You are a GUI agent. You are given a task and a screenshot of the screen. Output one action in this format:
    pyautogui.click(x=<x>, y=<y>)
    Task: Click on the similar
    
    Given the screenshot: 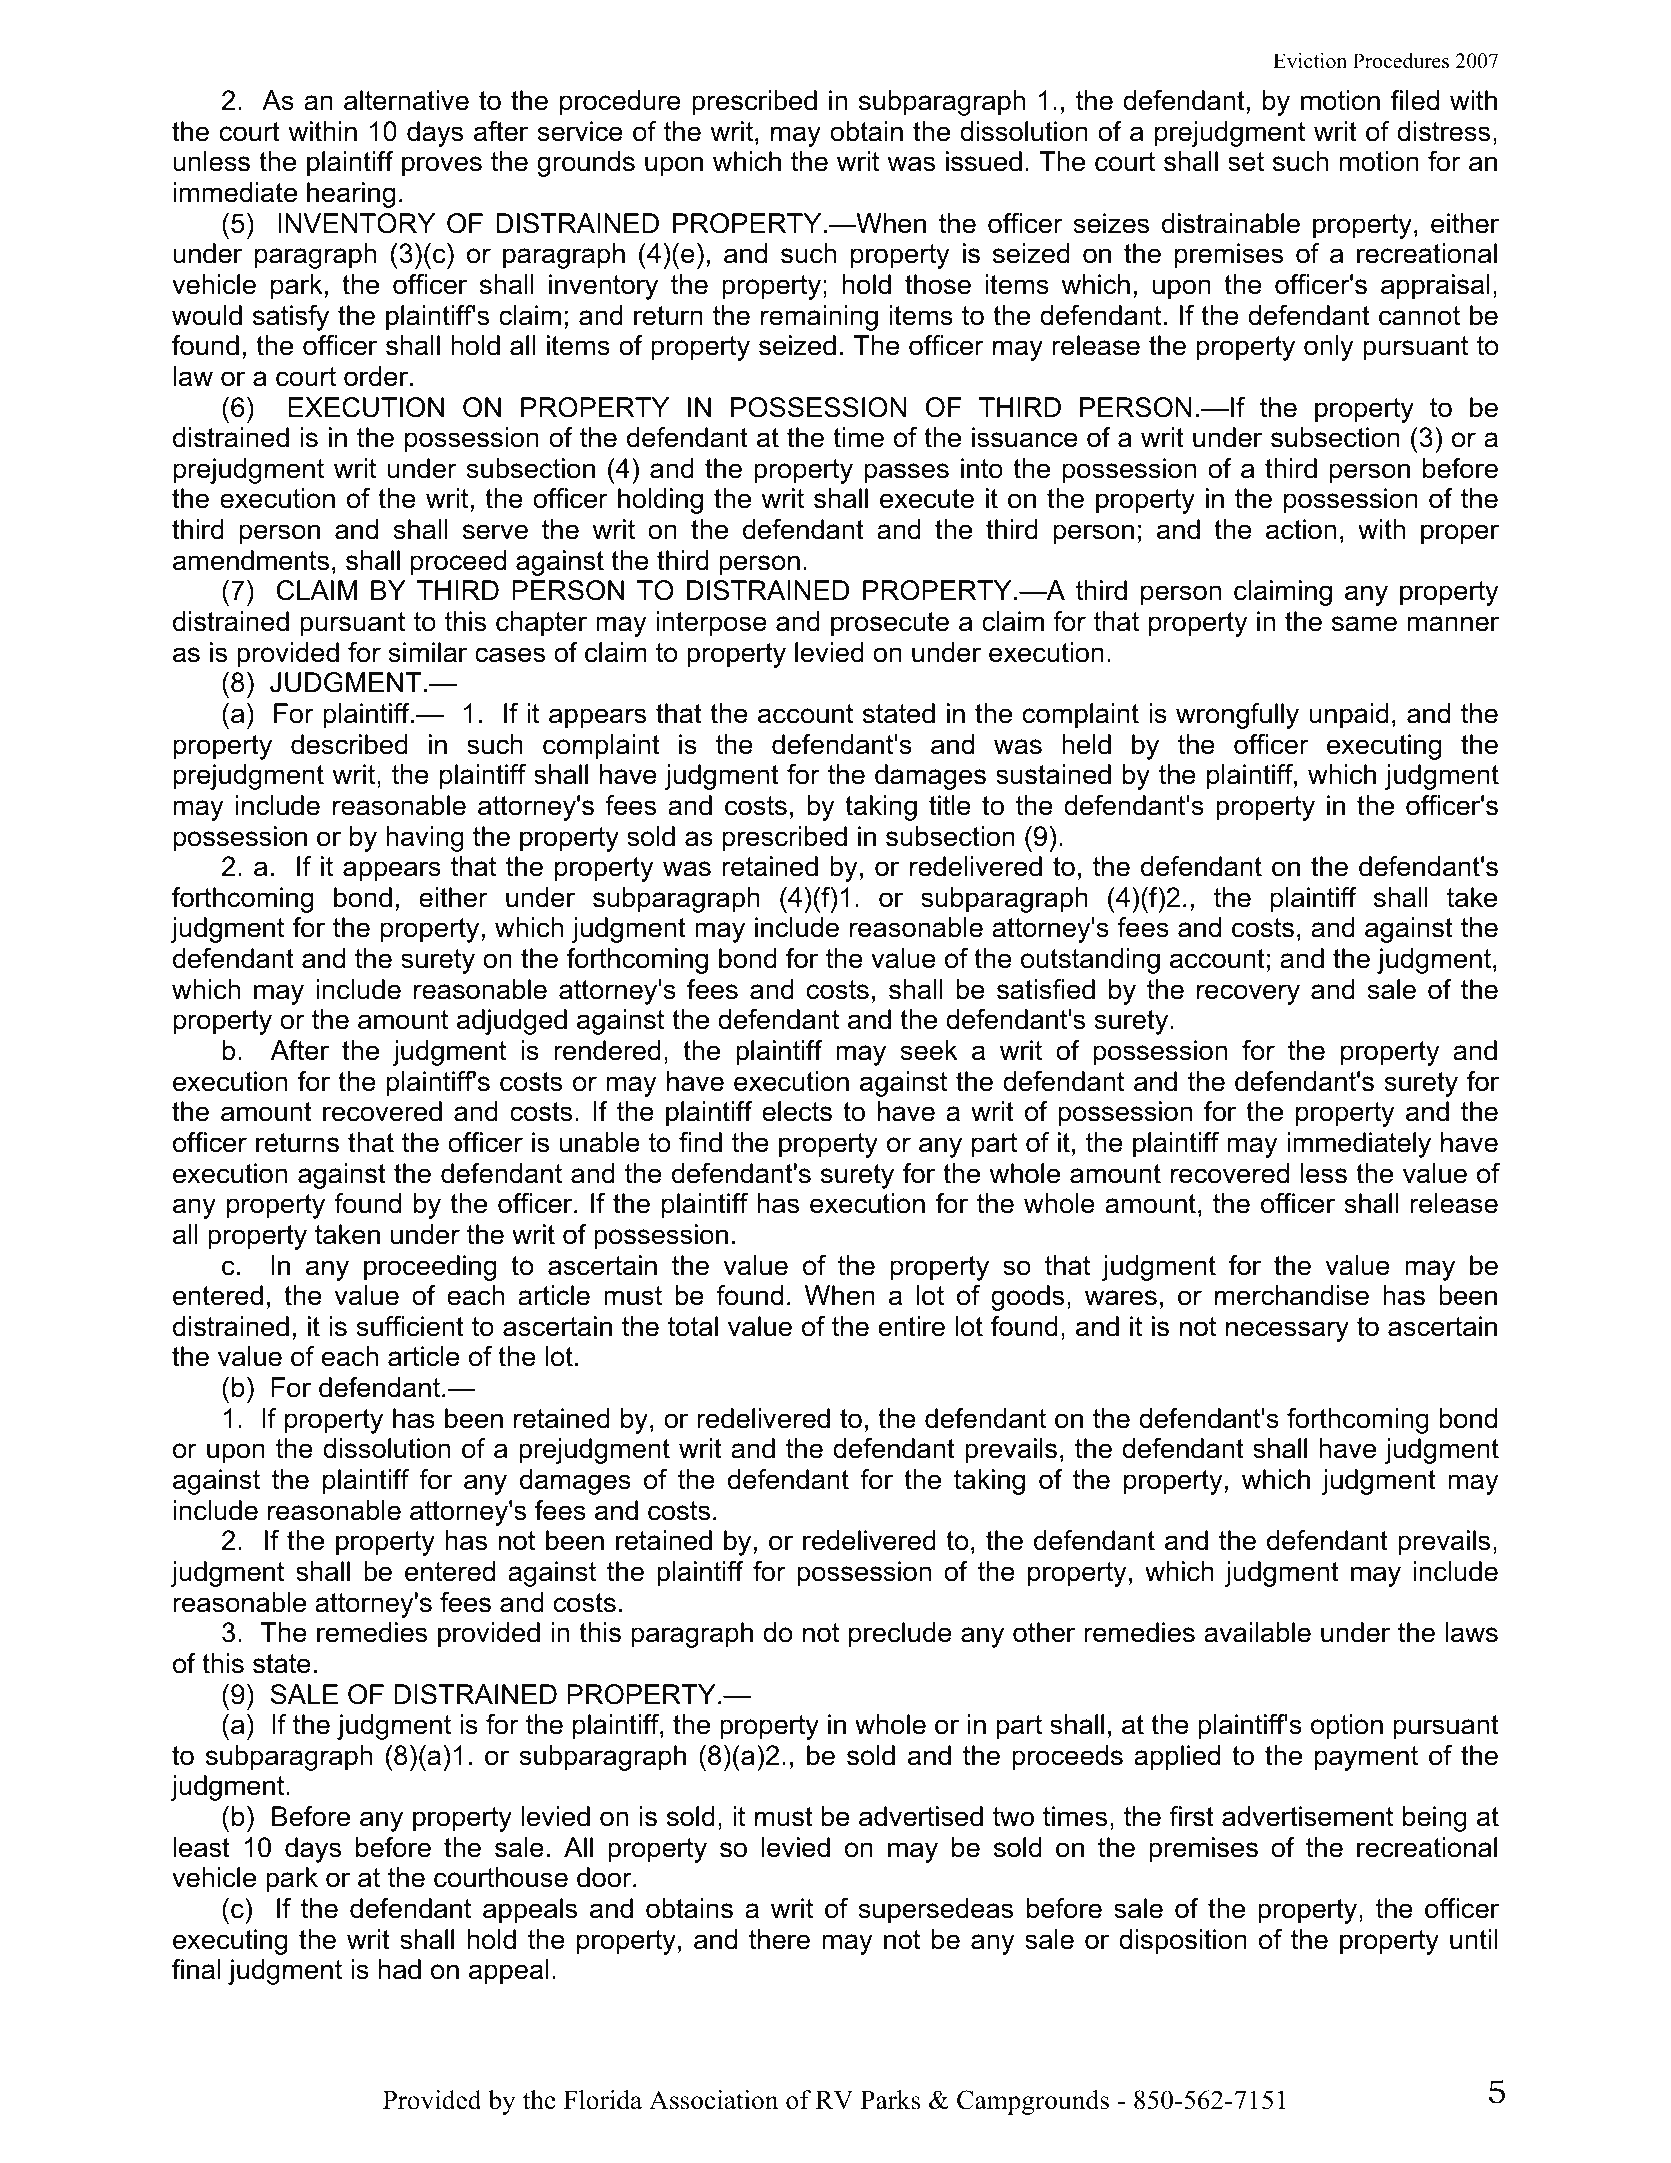 What is the action you would take?
    pyautogui.click(x=427, y=652)
